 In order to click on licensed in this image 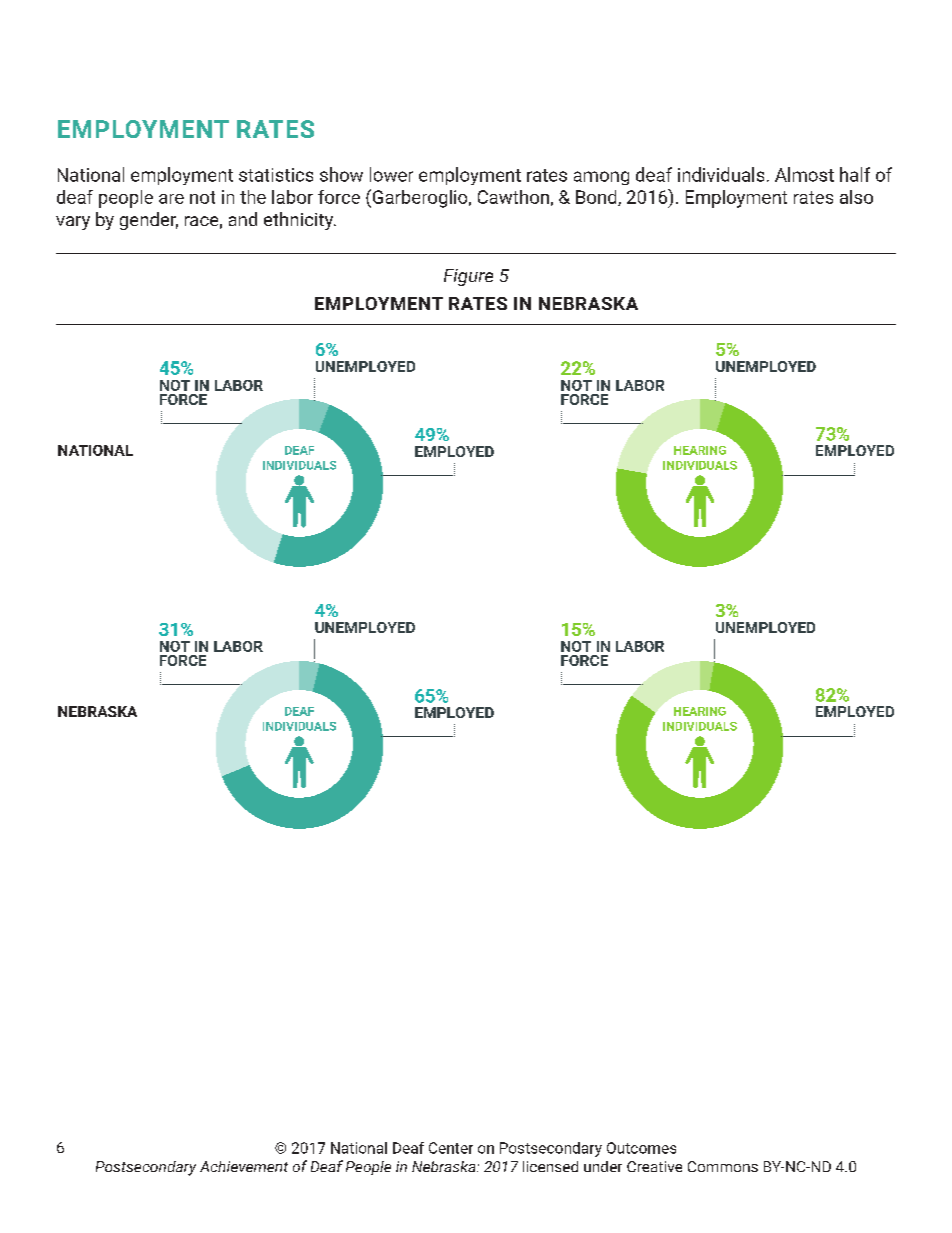, I will do `click(550, 1166)`.
